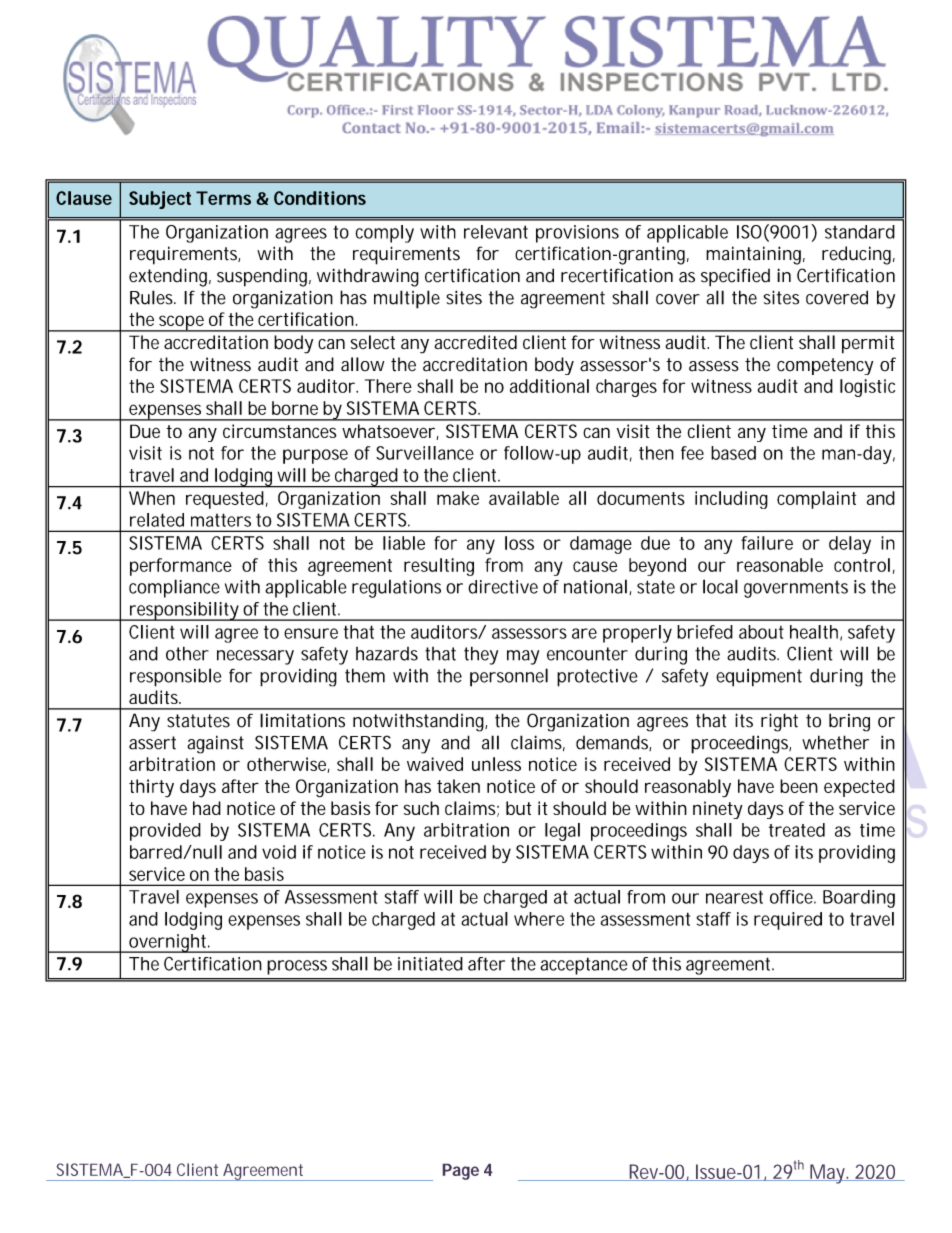 The height and width of the page is (1233, 952). Describe the element at coordinates (860, 232) in the page. I see `standard` at that location.
